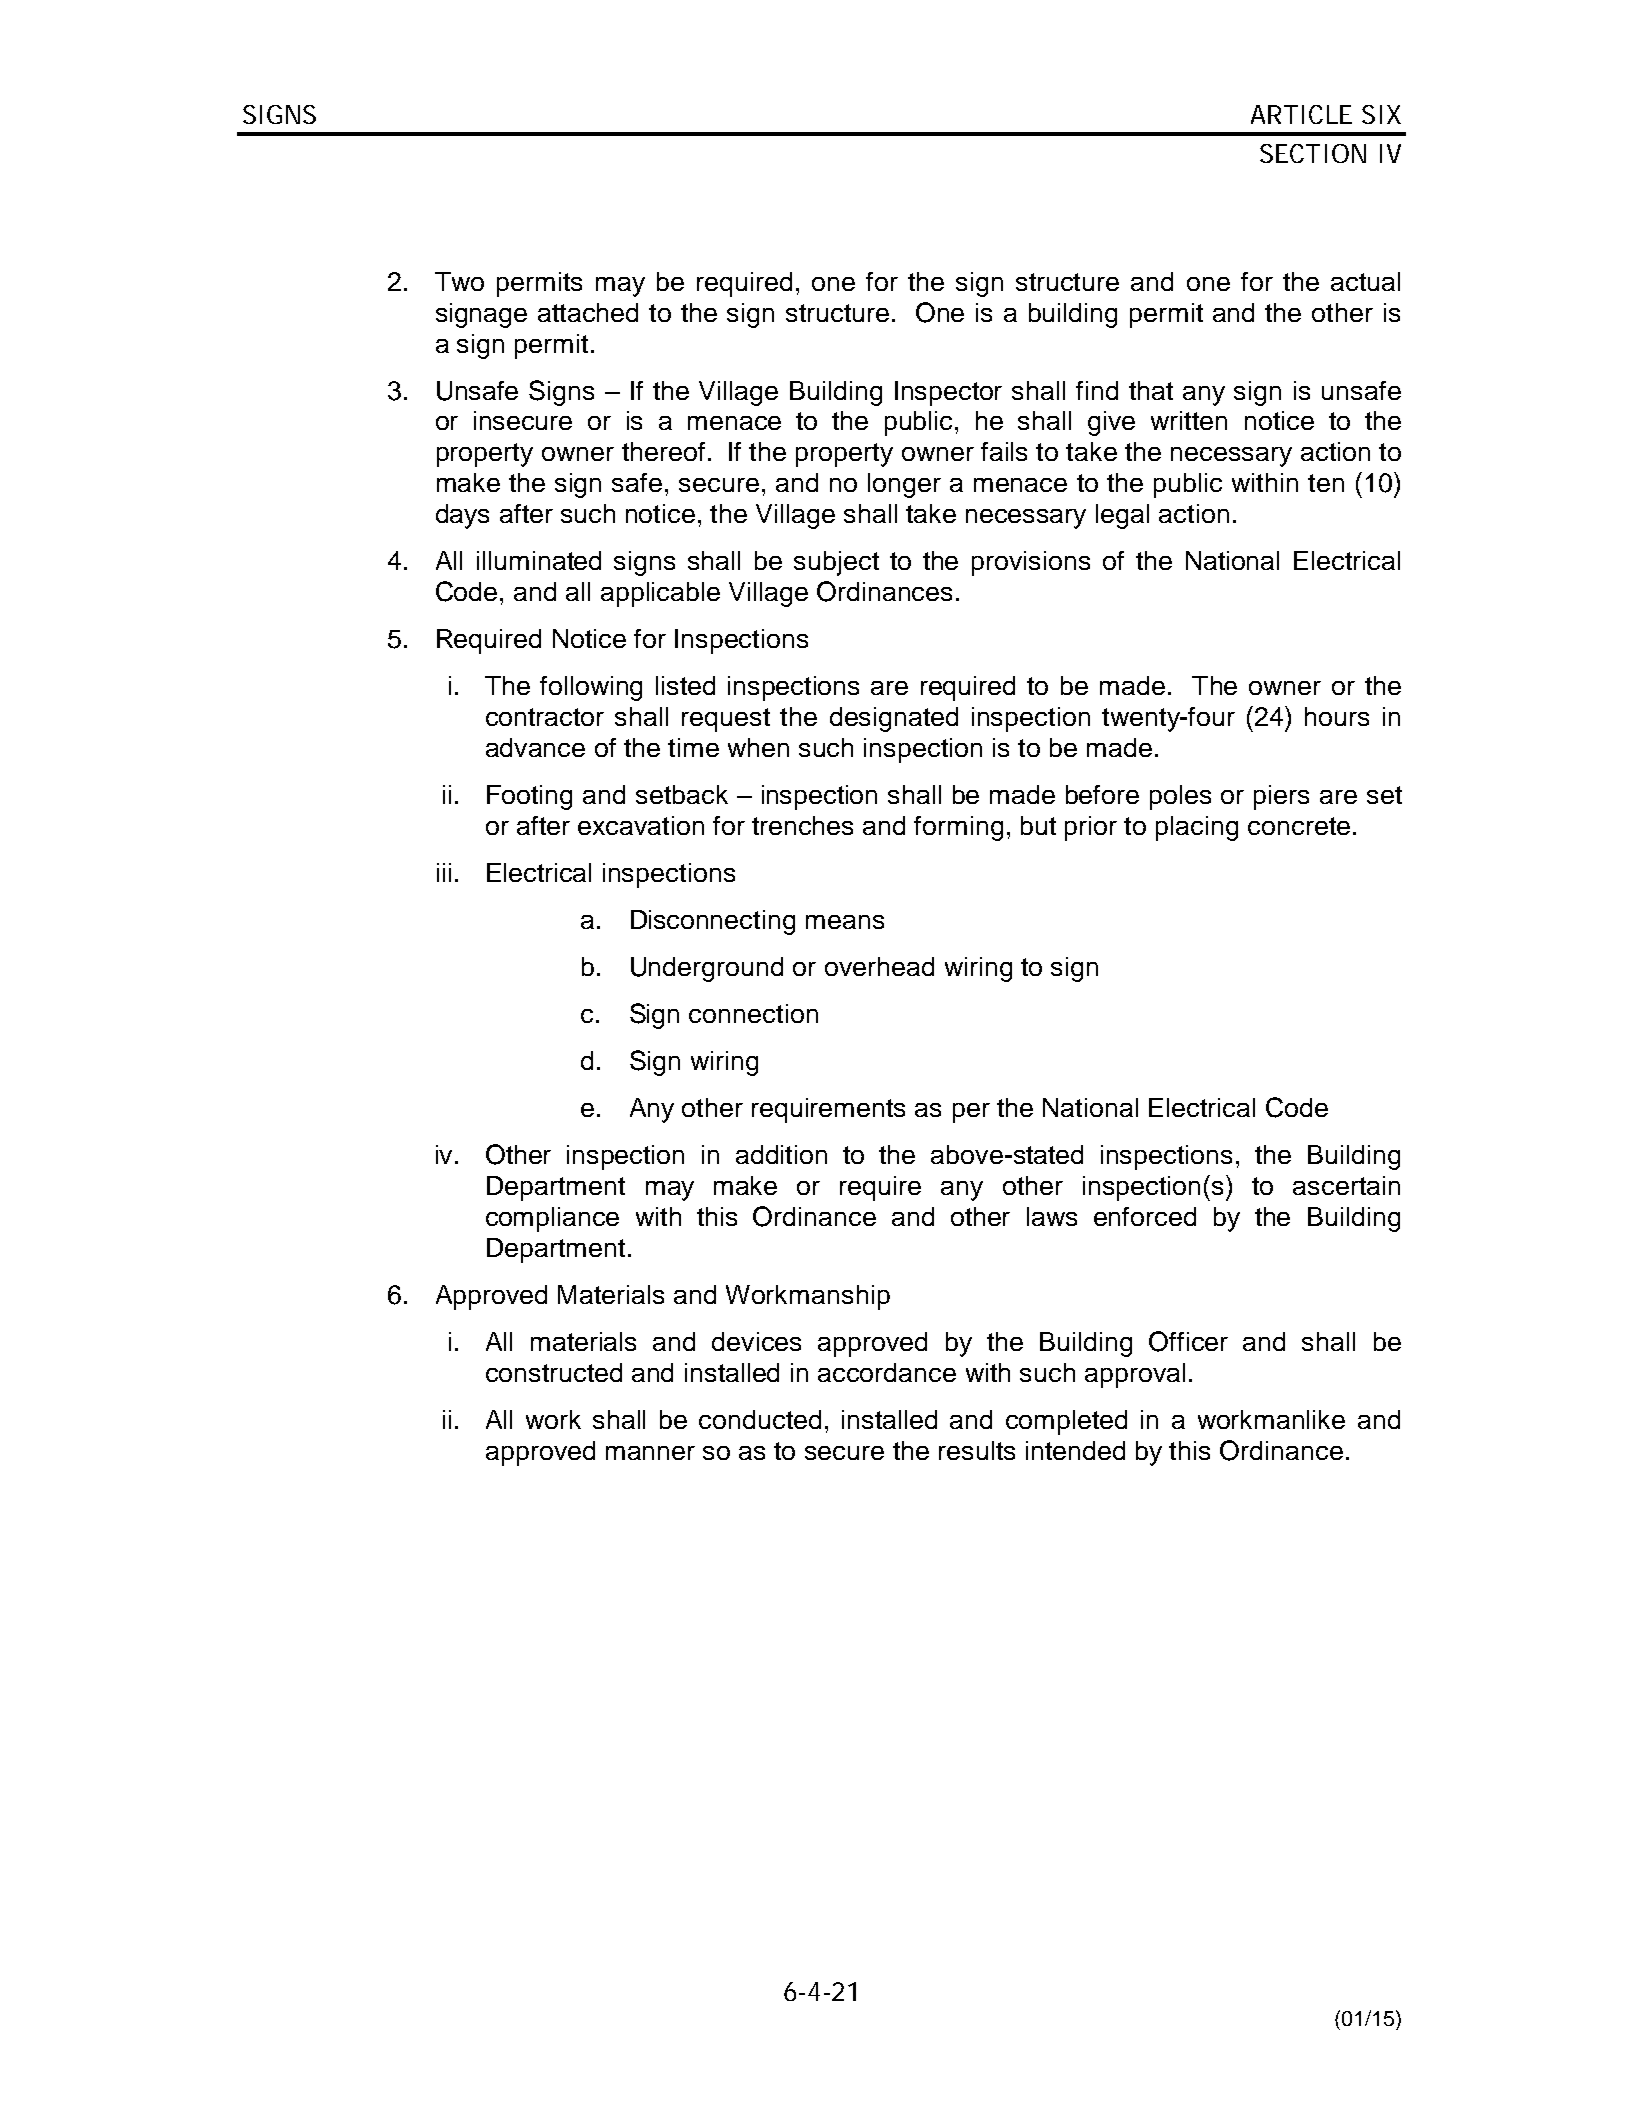  I want to click on piers, so click(1281, 797).
